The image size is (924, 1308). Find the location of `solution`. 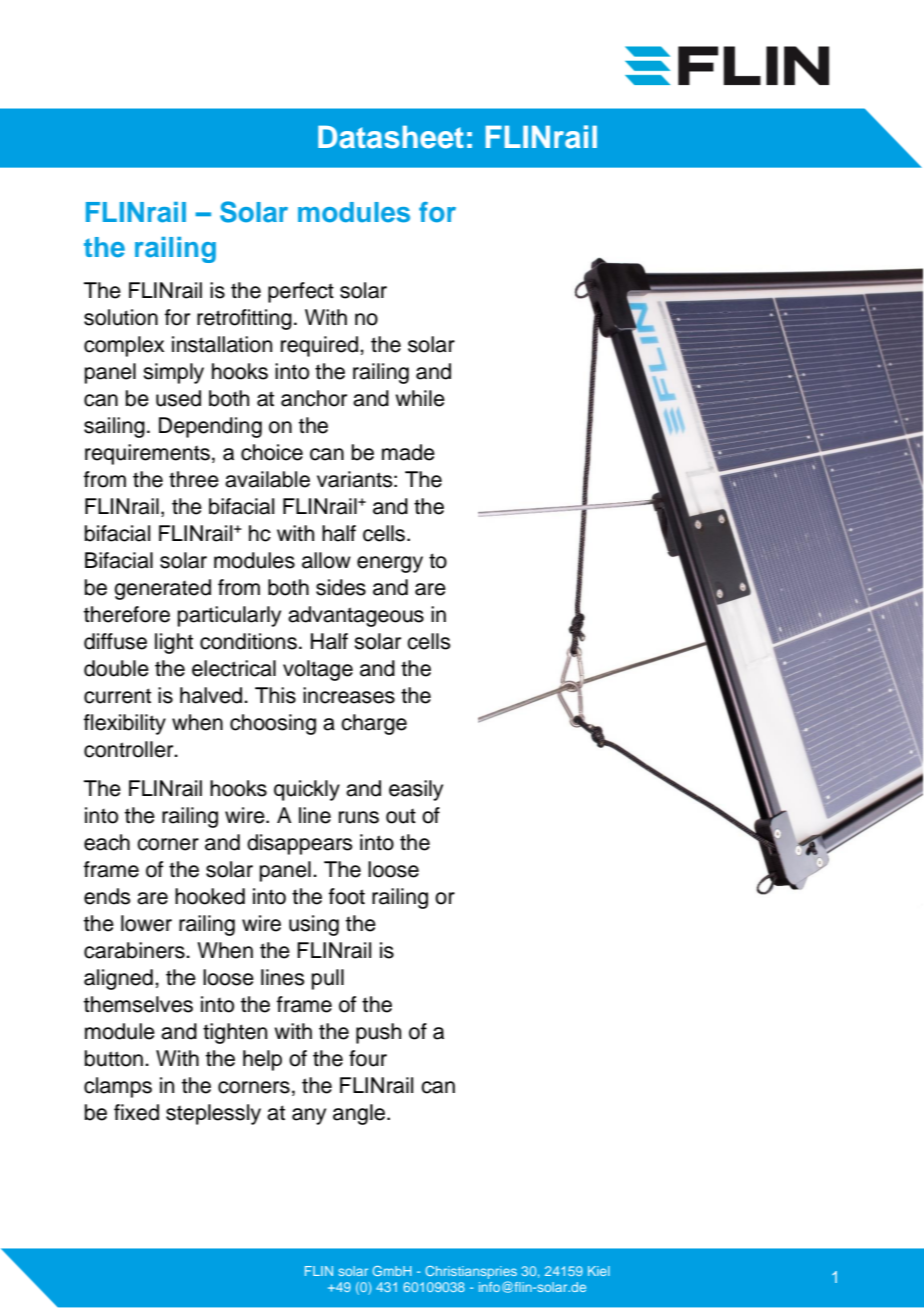

solution is located at coordinates (121, 317).
